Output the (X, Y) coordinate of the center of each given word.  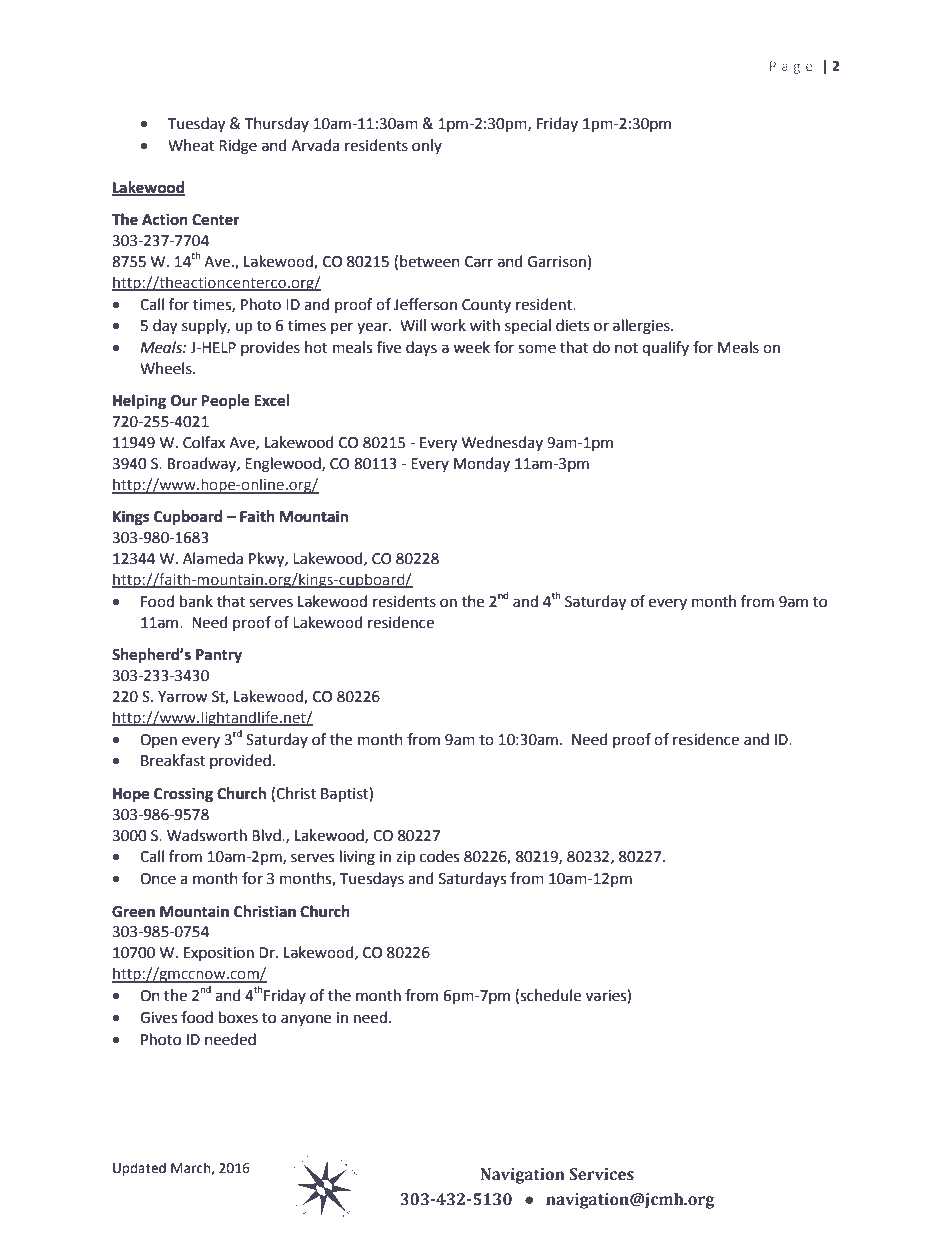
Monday (482, 464)
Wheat (191, 145)
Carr (479, 262)
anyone (306, 1020)
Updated (139, 1169)
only (427, 146)
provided (240, 761)
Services (601, 1174)
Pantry (219, 656)
